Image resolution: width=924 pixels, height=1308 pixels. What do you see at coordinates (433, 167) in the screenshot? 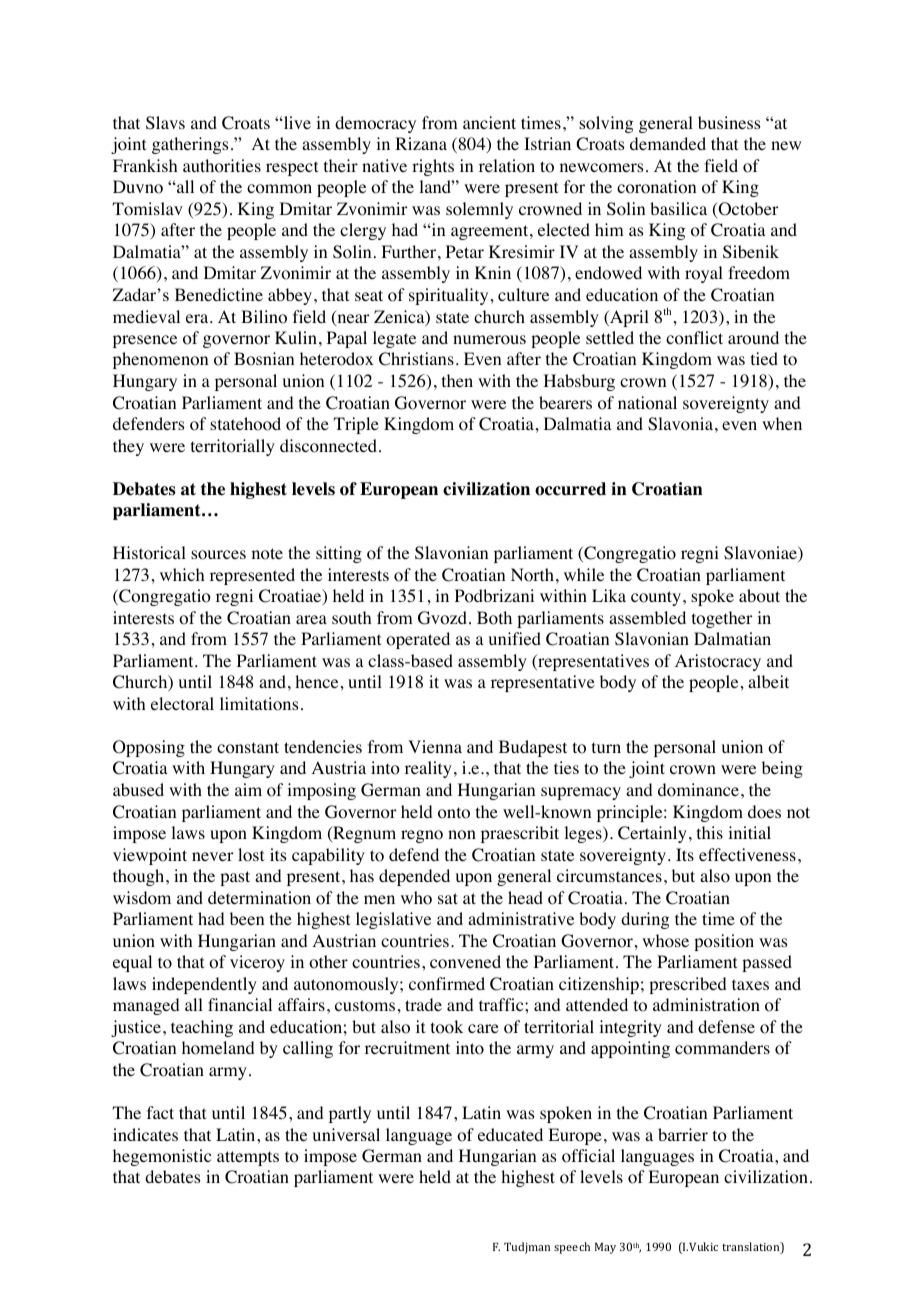
I see `rights` at bounding box center [433, 167].
